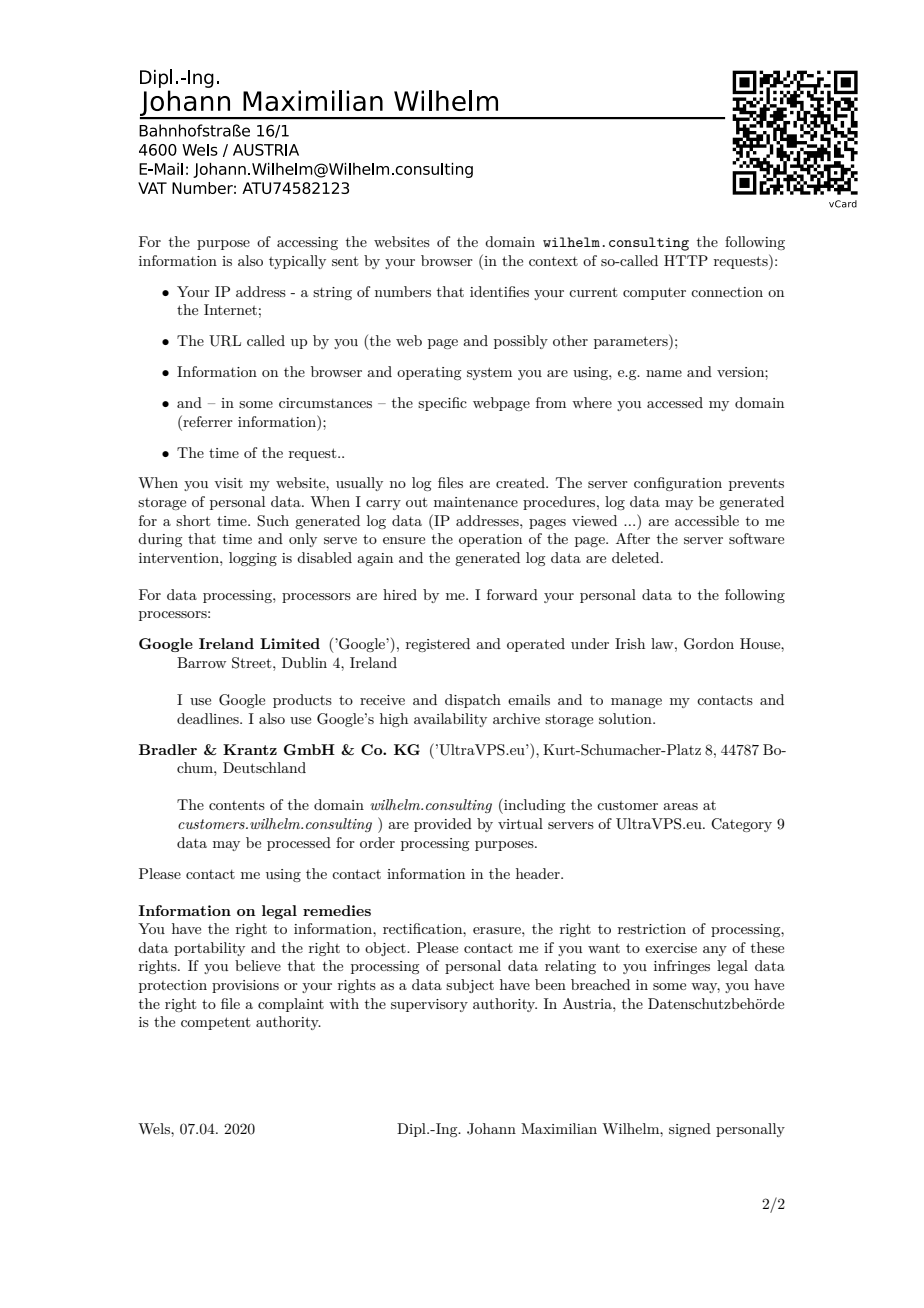 Image resolution: width=924 pixels, height=1308 pixels. Describe the element at coordinates (228, 483) in the screenshot. I see `visit` at that location.
